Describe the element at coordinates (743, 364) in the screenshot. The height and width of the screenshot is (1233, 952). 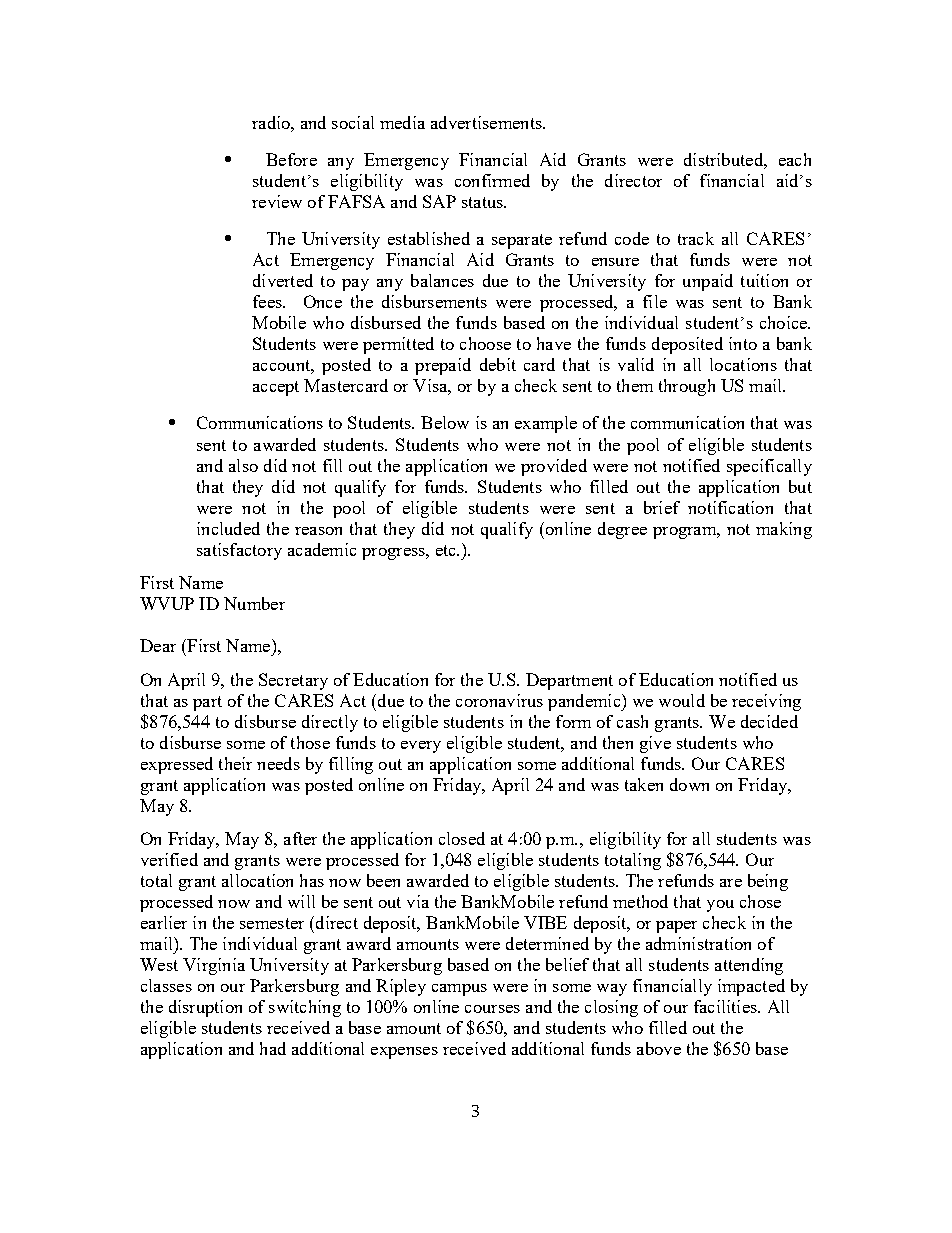
I see `locations` at that location.
